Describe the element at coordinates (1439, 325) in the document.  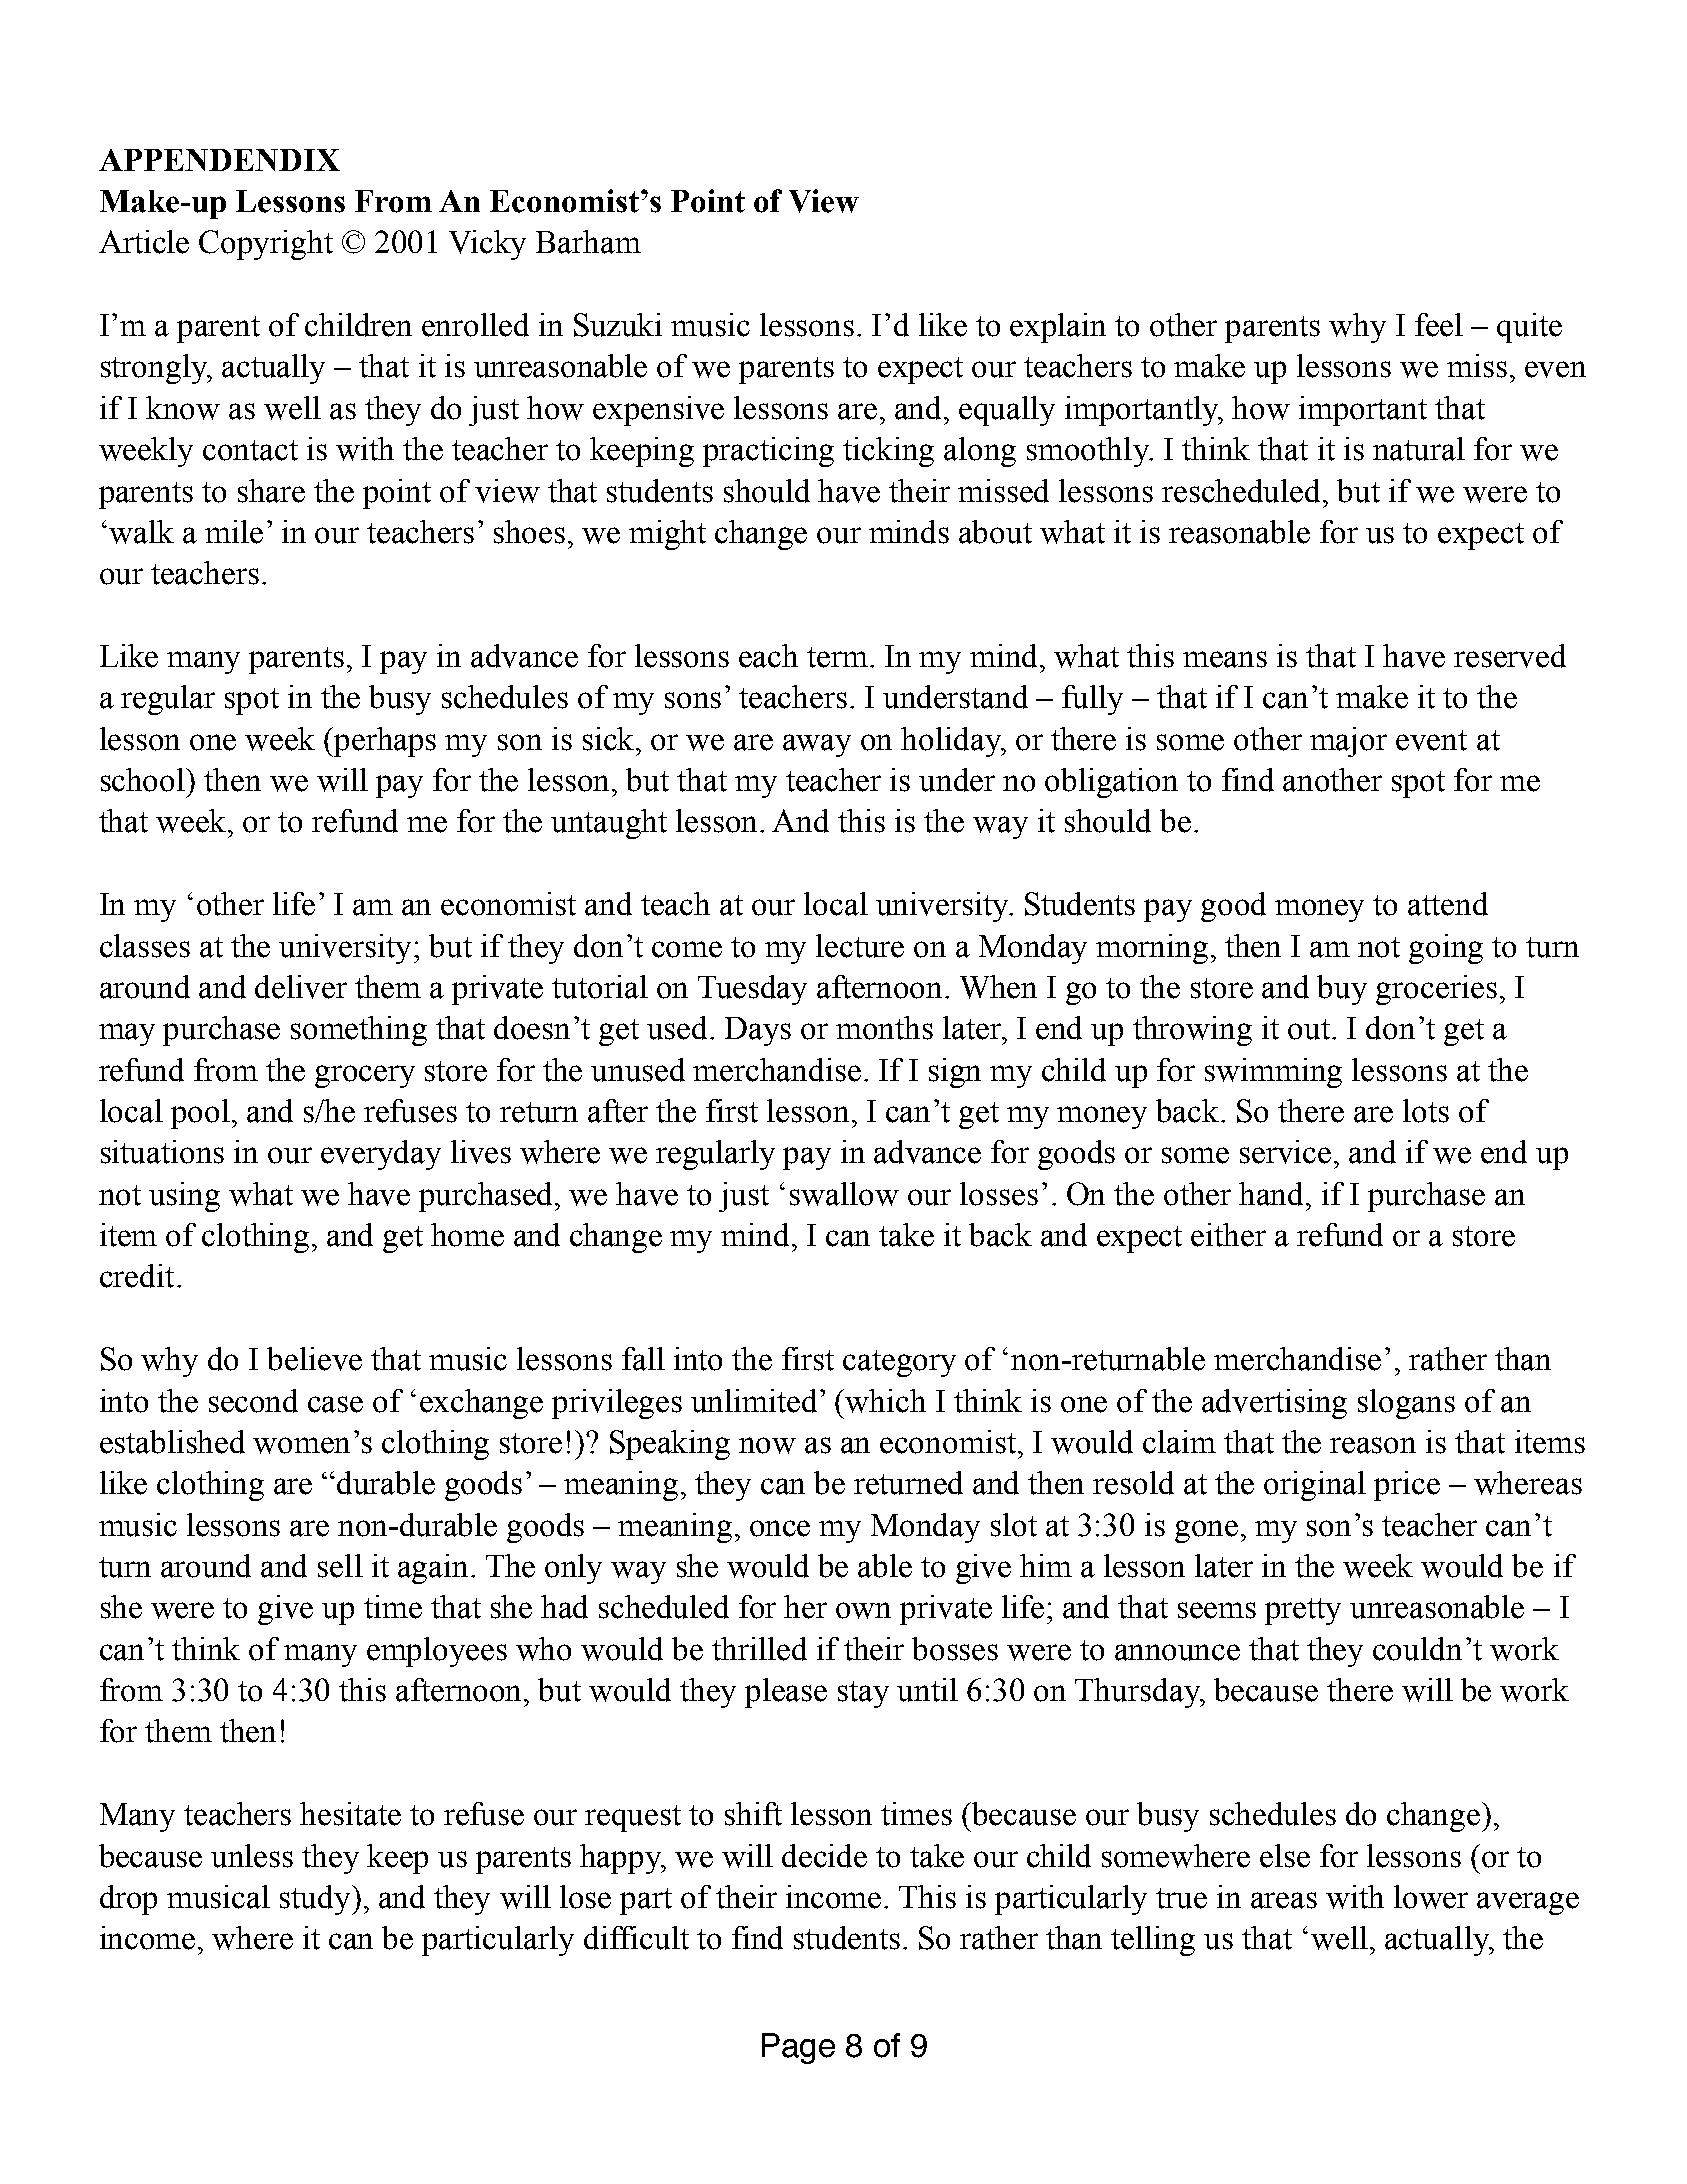
I see `feel` at that location.
